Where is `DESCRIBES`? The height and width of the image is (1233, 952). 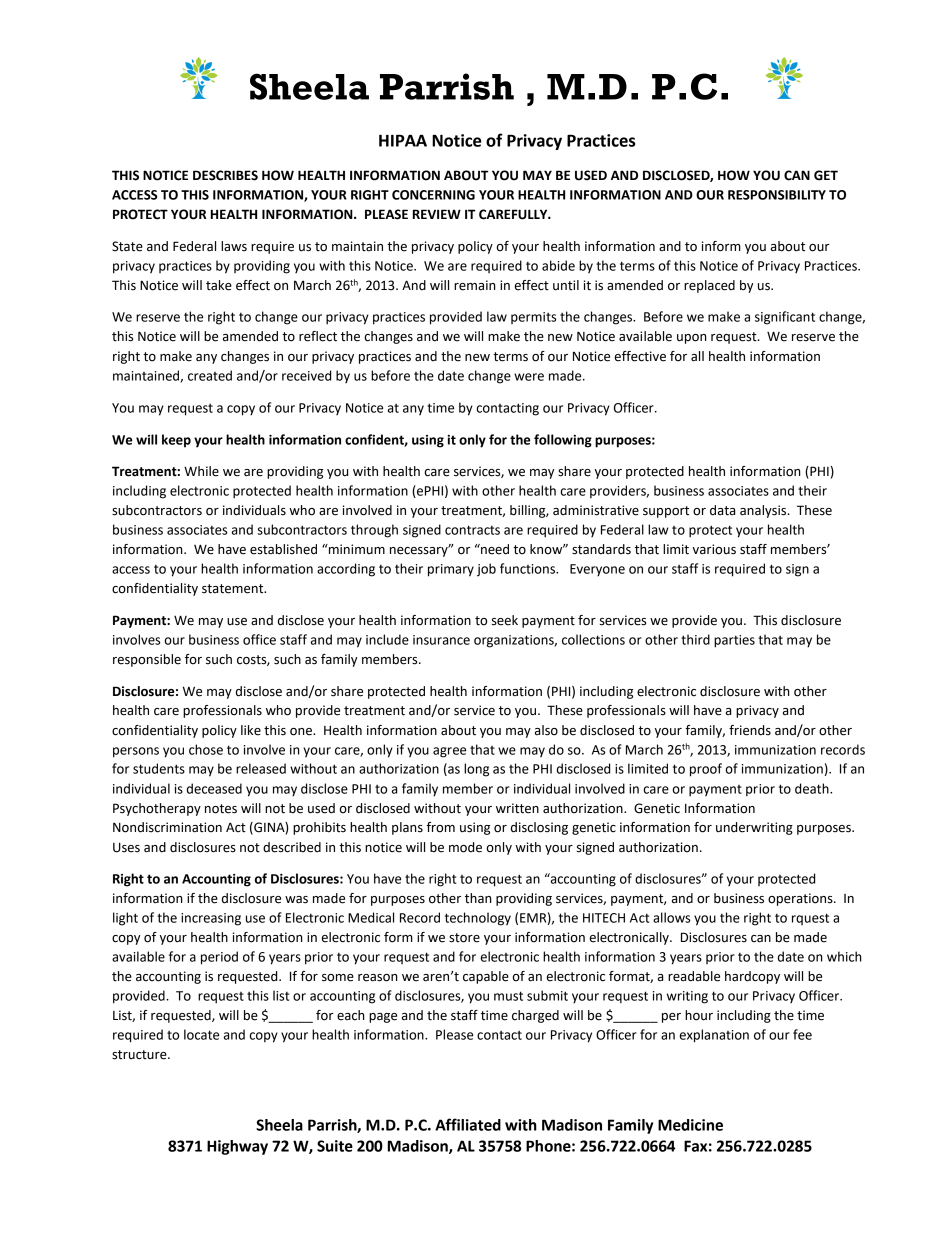 DESCRIBES is located at coordinates (225, 175).
